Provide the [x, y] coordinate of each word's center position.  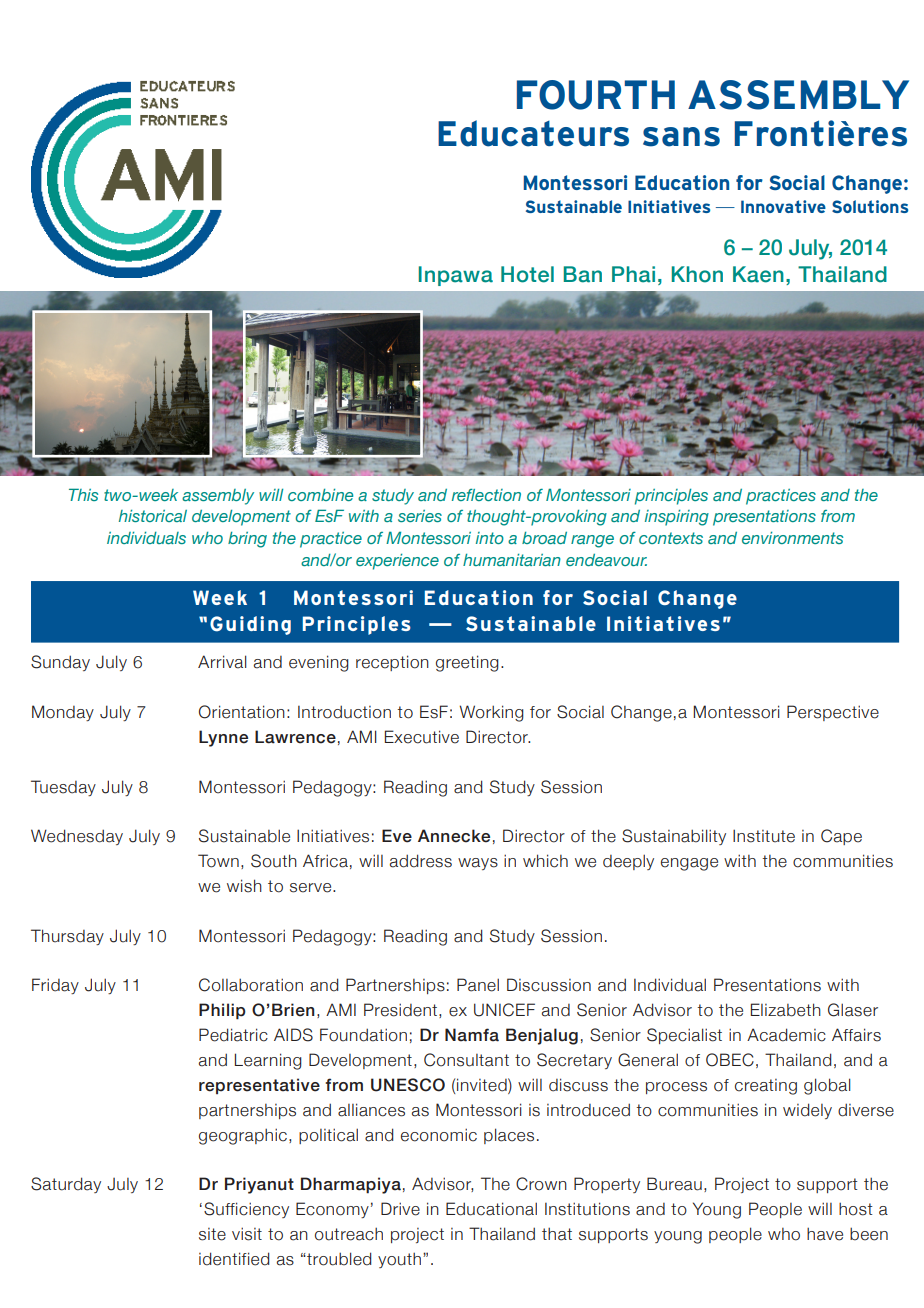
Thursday [67, 937]
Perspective [833, 713]
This [83, 494]
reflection [486, 495]
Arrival [222, 662]
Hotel [527, 274]
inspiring [677, 518]
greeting [467, 663]
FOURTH [596, 95]
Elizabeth [786, 1010]
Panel [478, 985]
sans [681, 137]
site [212, 1234]
